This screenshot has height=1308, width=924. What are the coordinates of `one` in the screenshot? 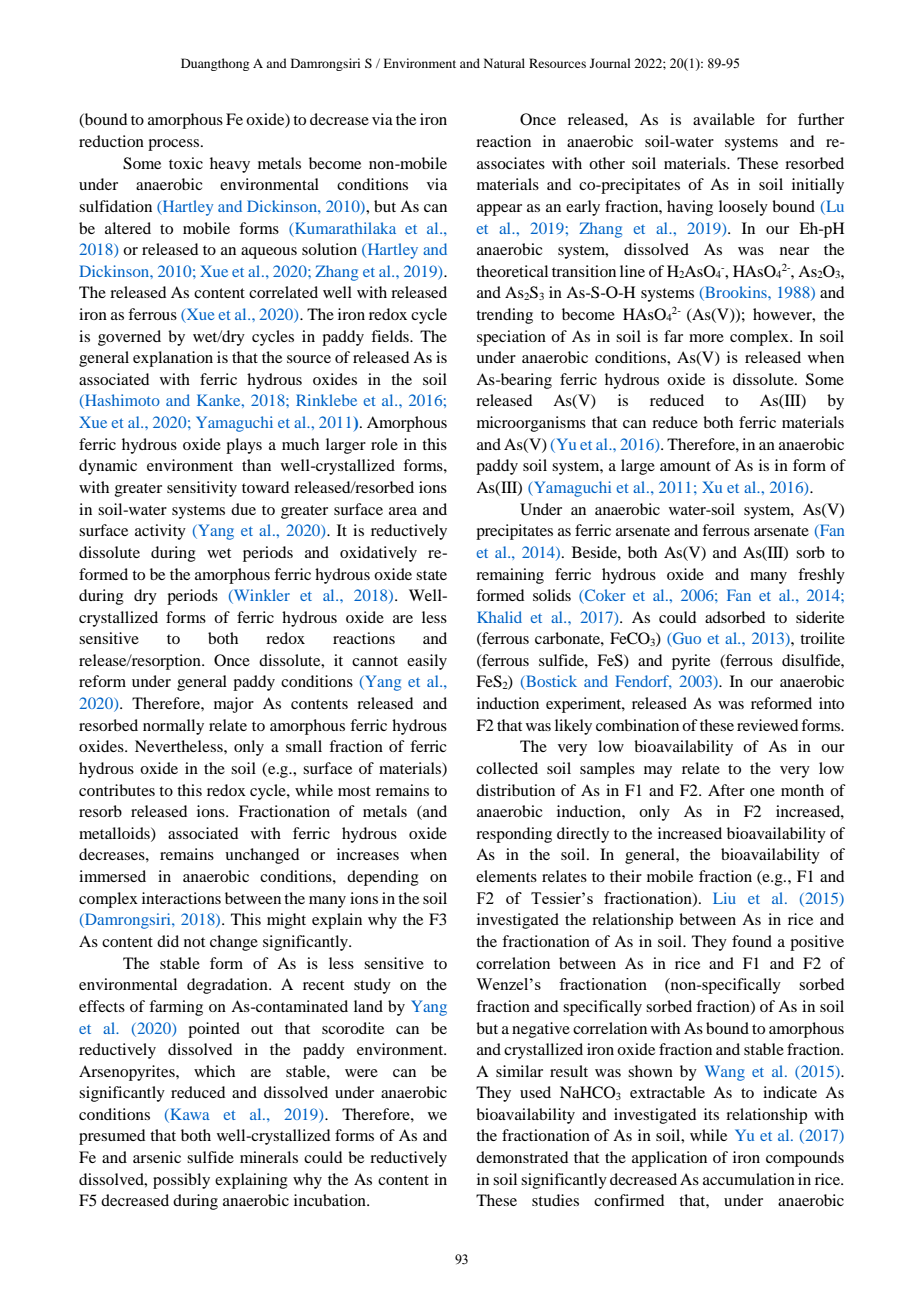 It's located at (762, 792).
